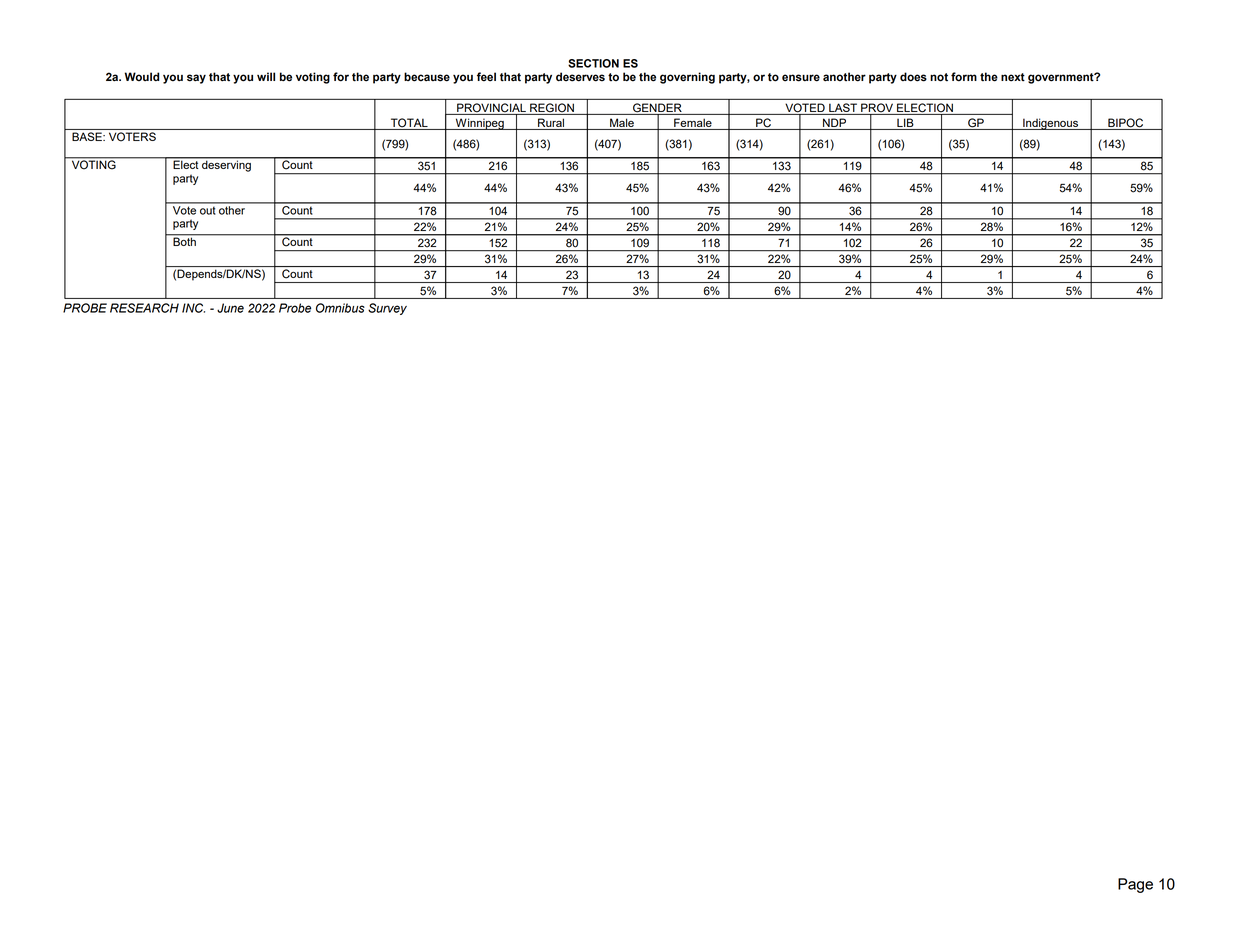 The image size is (1233, 952). What do you see at coordinates (230, 308) in the screenshot?
I see `June` at bounding box center [230, 308].
